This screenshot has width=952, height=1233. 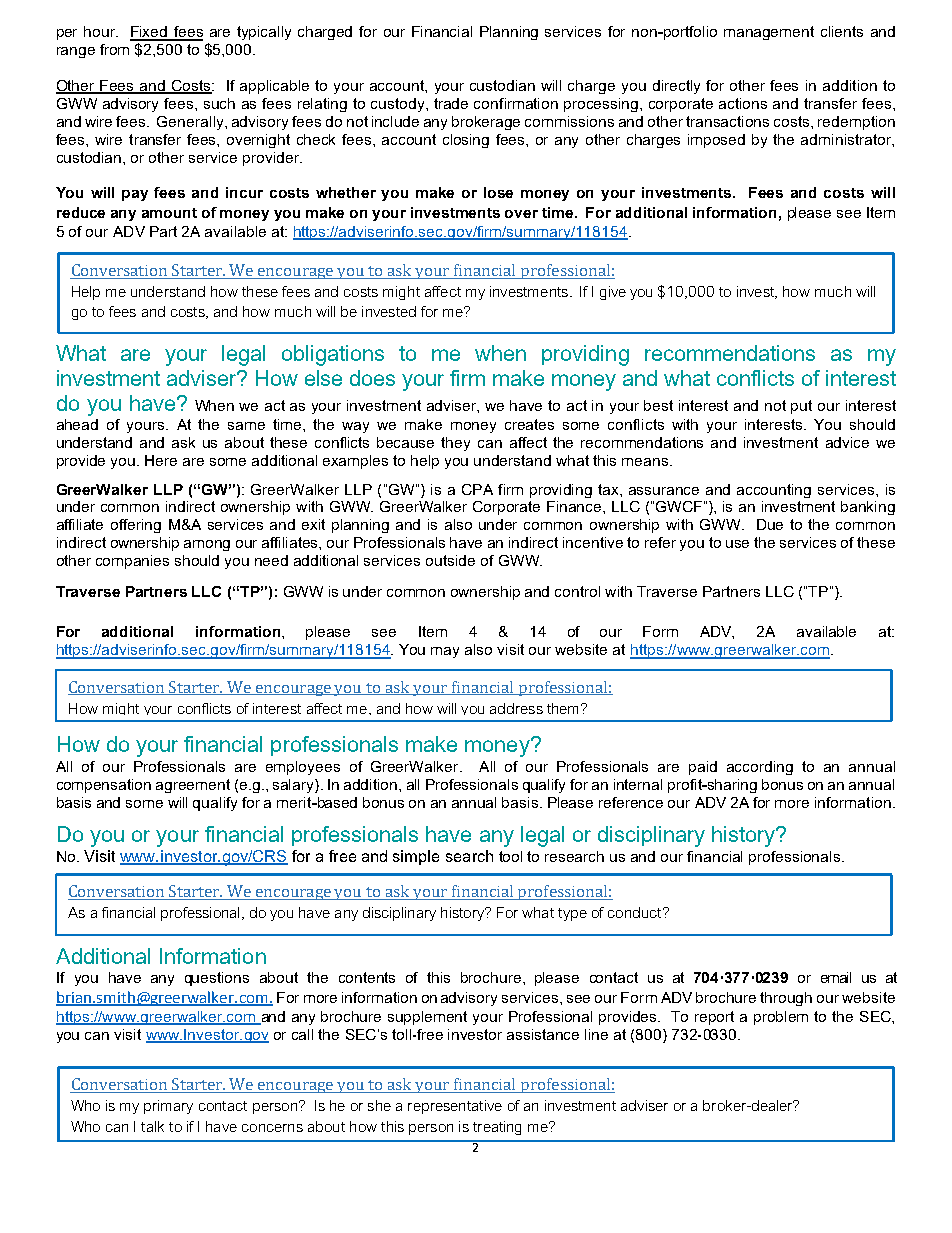 What do you see at coordinates (760, 768) in the screenshot?
I see `according` at bounding box center [760, 768].
